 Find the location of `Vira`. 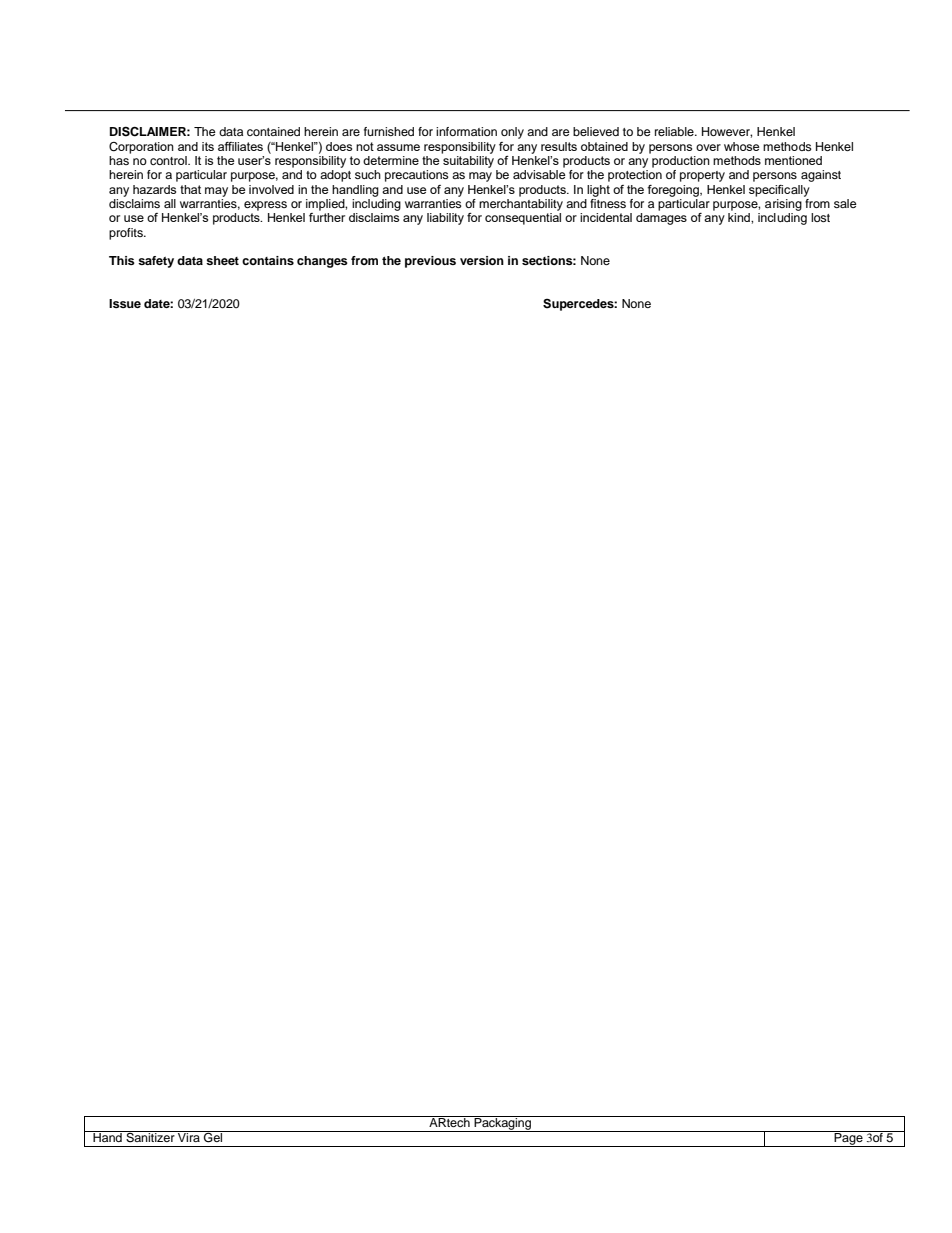

Vira is located at coordinates (189, 1136).
